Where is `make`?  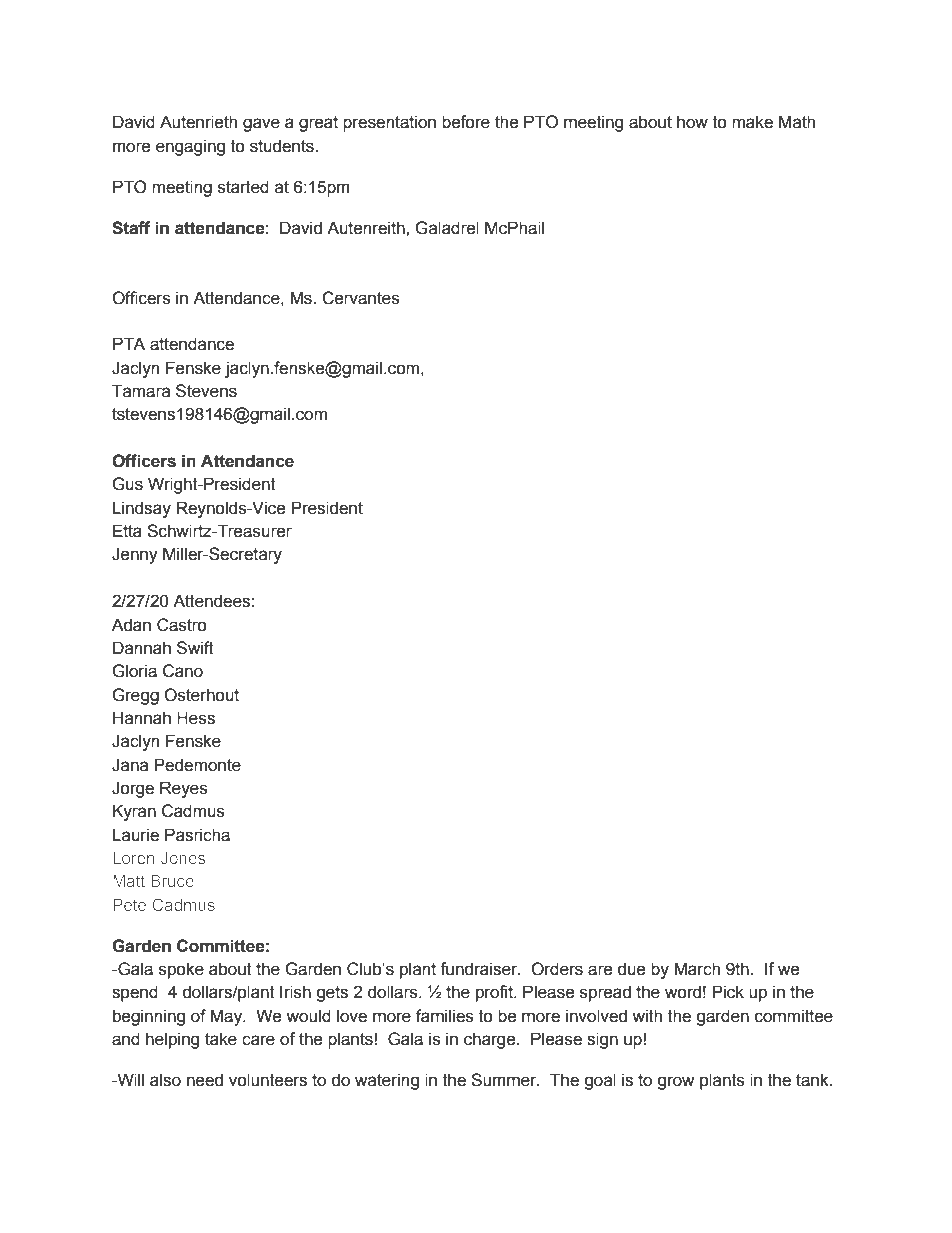 make is located at coordinates (752, 122).
